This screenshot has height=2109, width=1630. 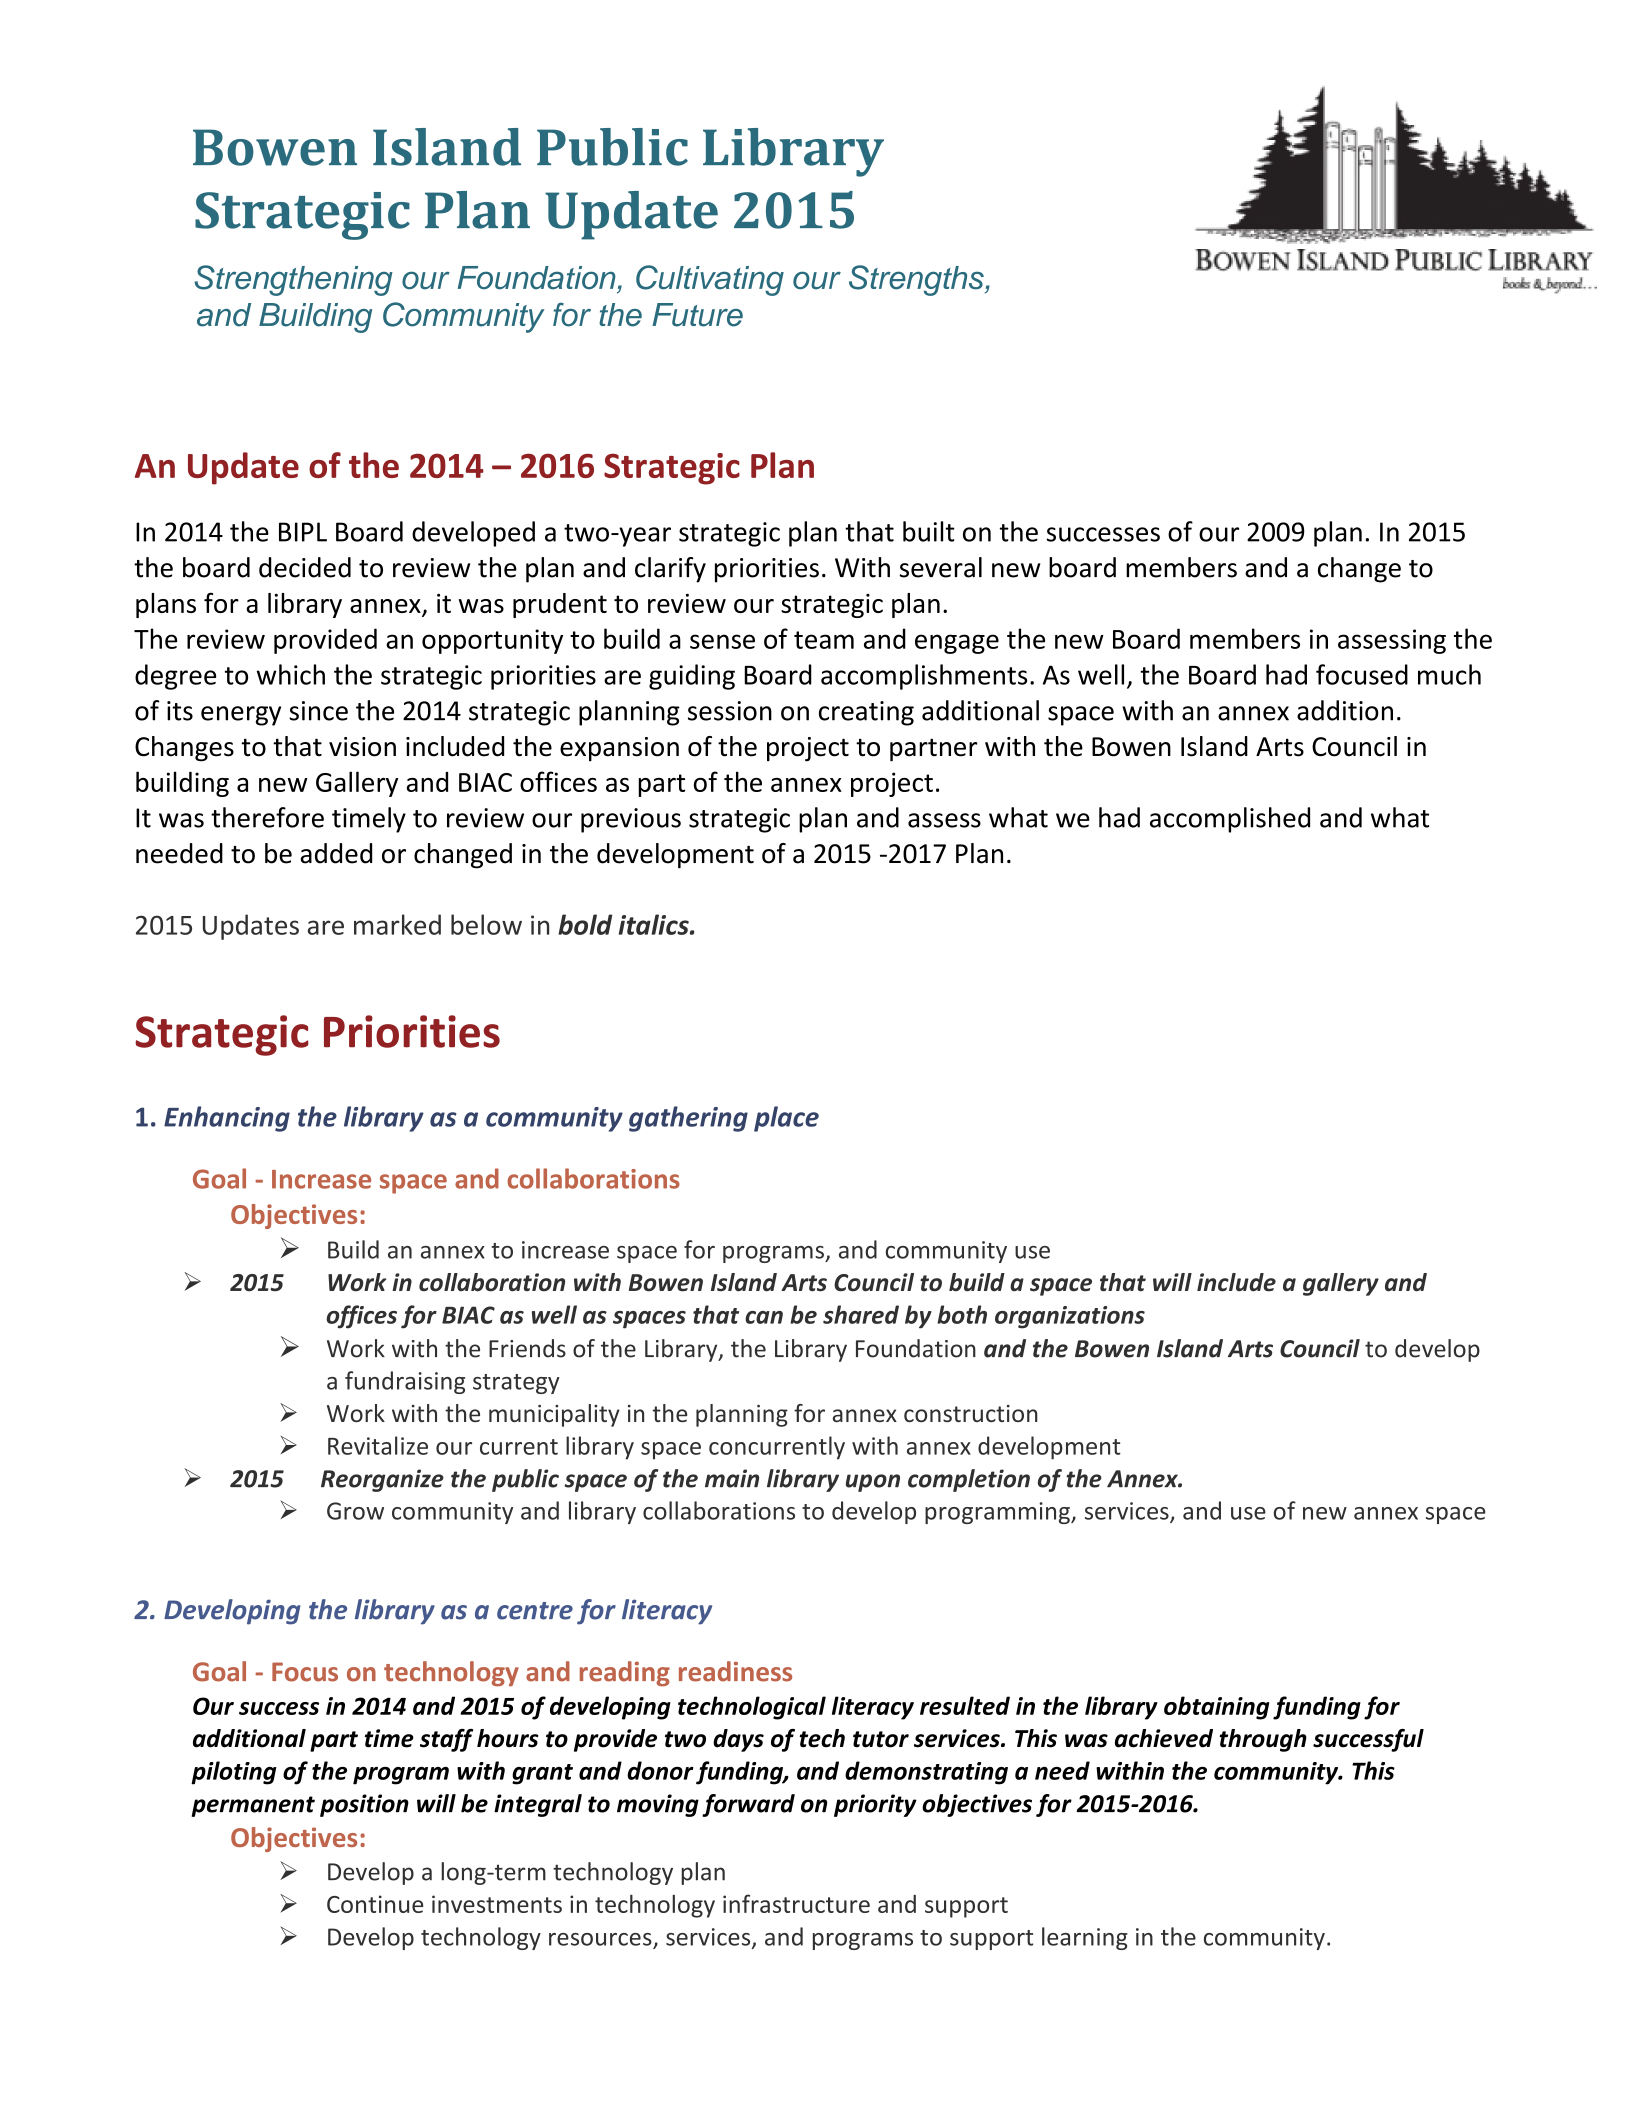 What do you see at coordinates (697, 315) in the screenshot?
I see `Future` at bounding box center [697, 315].
